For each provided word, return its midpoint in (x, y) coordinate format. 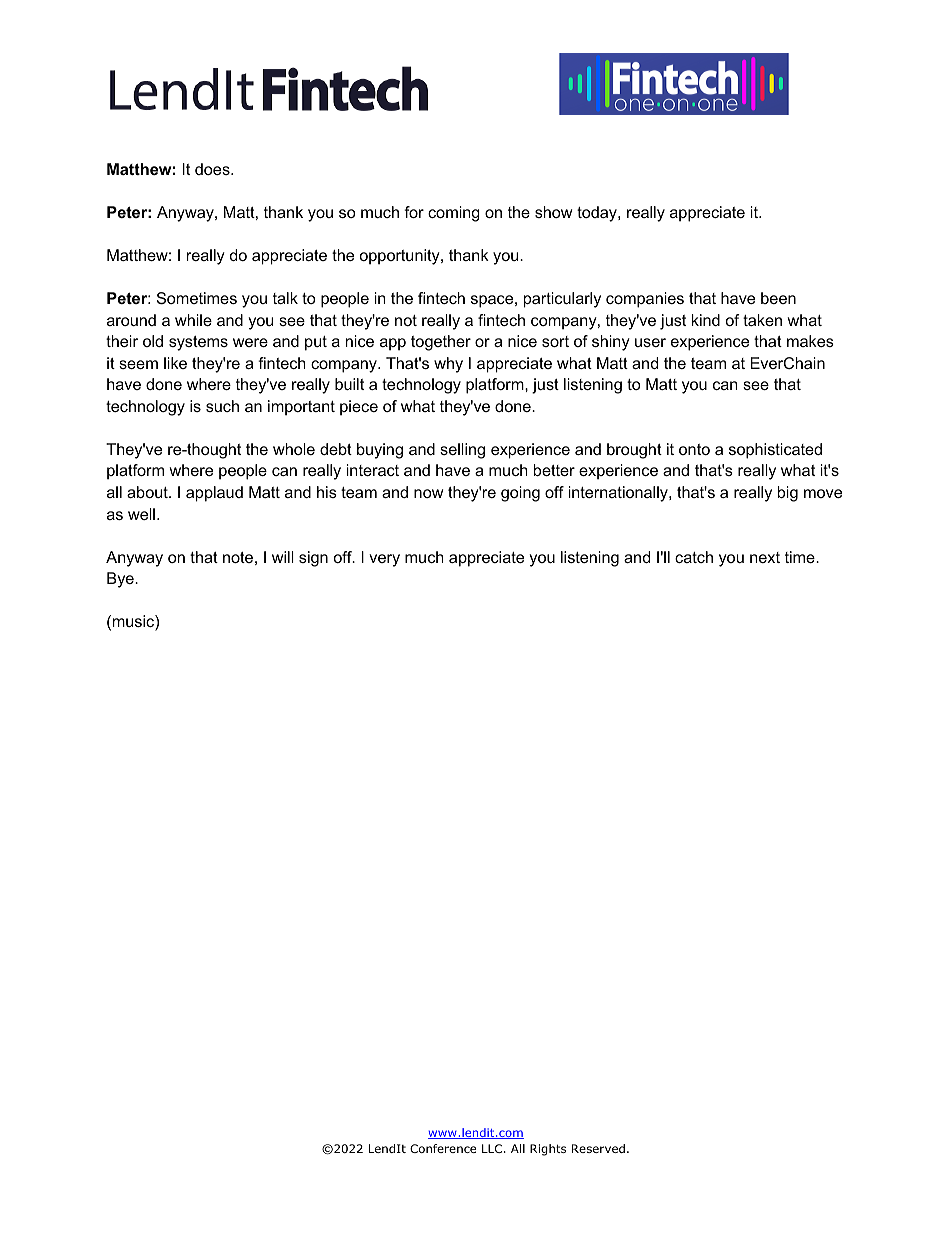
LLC (492, 1148)
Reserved (598, 1148)
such (222, 406)
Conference (443, 1148)
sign (313, 559)
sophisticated (775, 451)
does (213, 169)
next (765, 557)
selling (462, 451)
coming (454, 214)
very (384, 560)
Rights (548, 1150)
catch (694, 557)
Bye (121, 580)
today (598, 214)
